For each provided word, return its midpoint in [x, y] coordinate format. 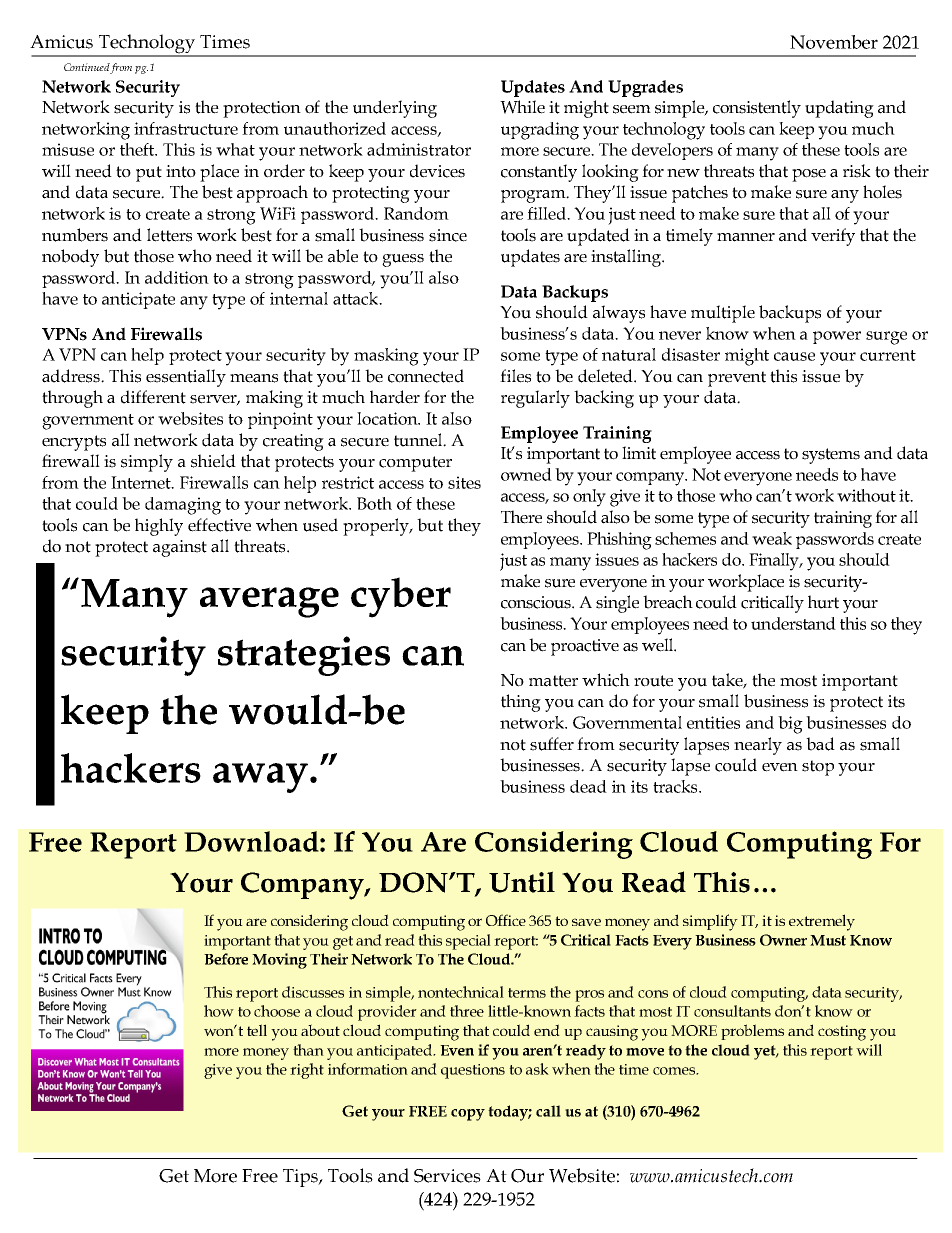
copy [468, 1115]
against [180, 548]
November [834, 42]
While [522, 107]
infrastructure [186, 128]
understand [793, 623]
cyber [401, 597]
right [307, 1071]
